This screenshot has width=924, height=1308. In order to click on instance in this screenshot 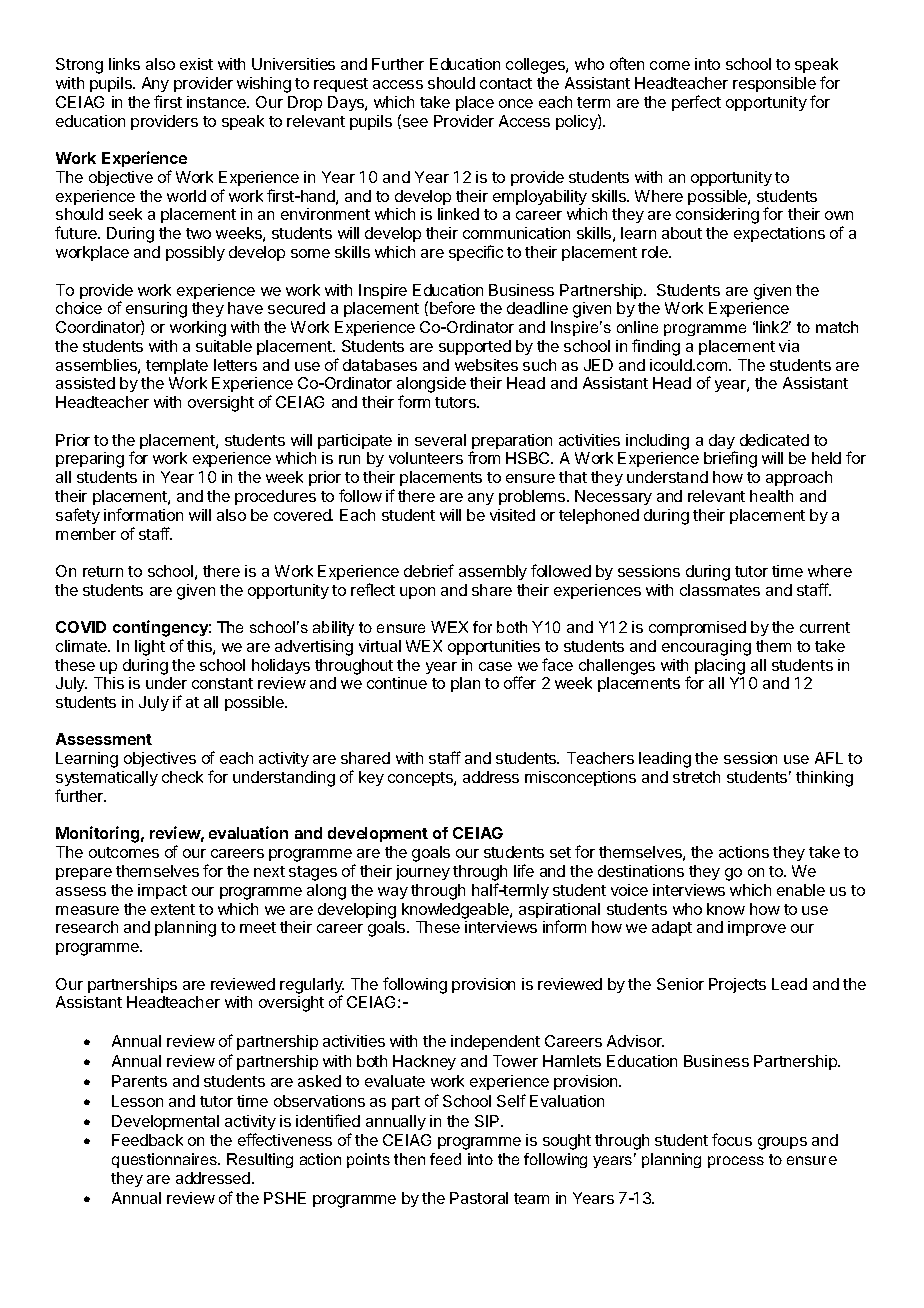, I will do `click(218, 102)`.
